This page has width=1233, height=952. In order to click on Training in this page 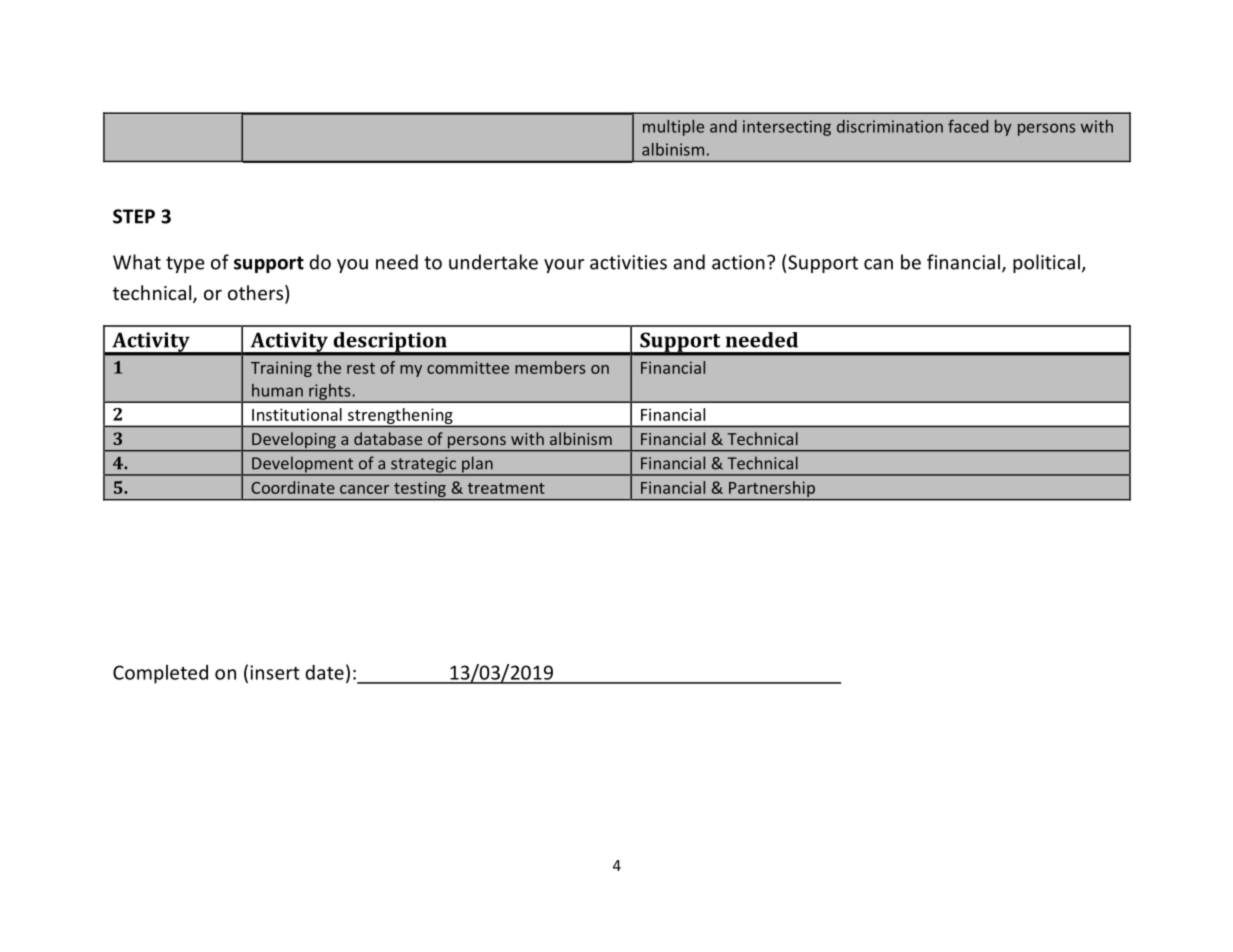, I will do `click(281, 369)`.
